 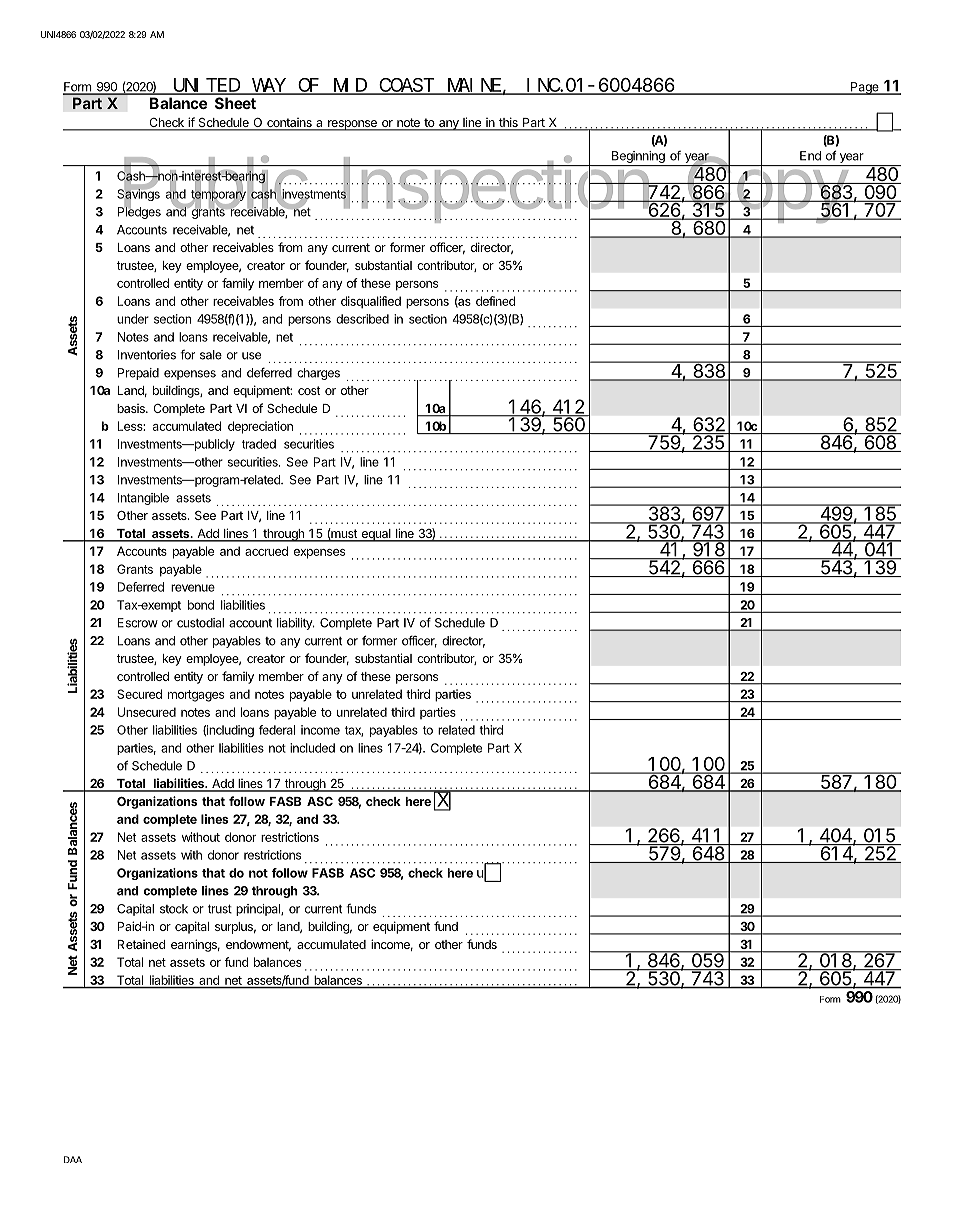 I want to click on Beginning, so click(x=638, y=157).
